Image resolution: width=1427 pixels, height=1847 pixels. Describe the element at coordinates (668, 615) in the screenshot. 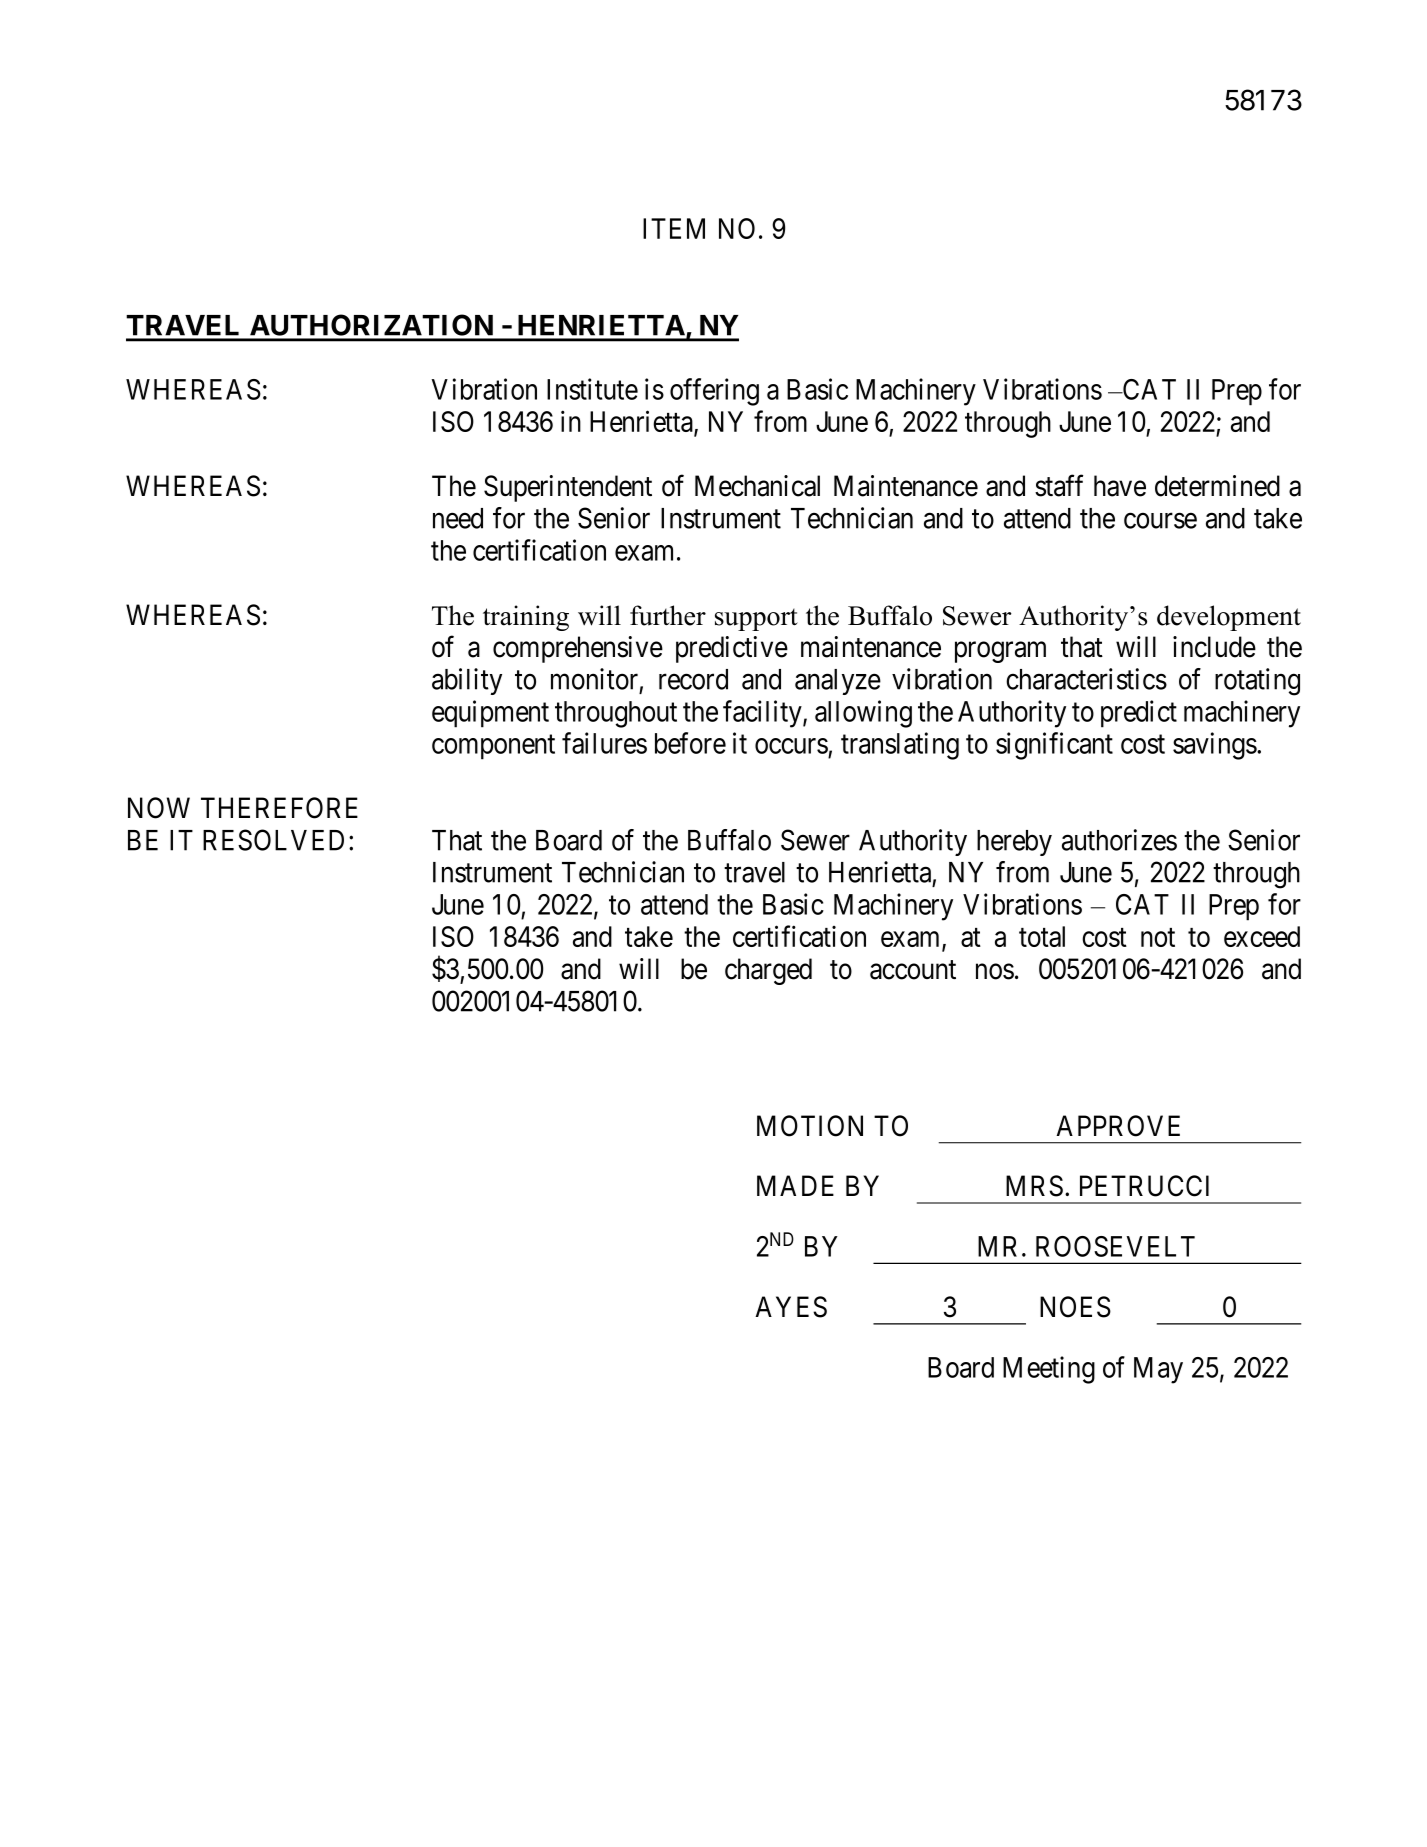

I see `further` at that location.
